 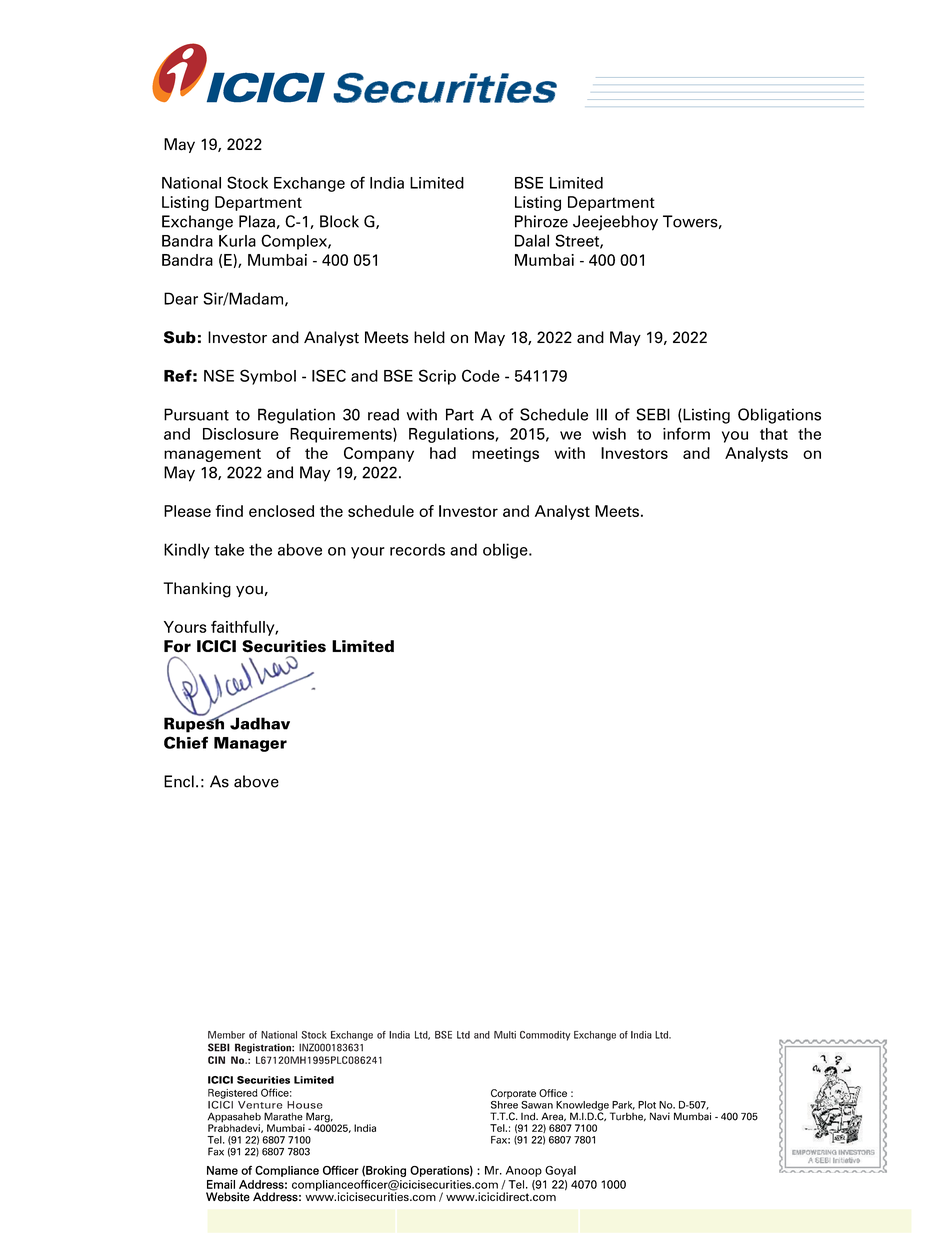 I want to click on held, so click(x=429, y=337).
